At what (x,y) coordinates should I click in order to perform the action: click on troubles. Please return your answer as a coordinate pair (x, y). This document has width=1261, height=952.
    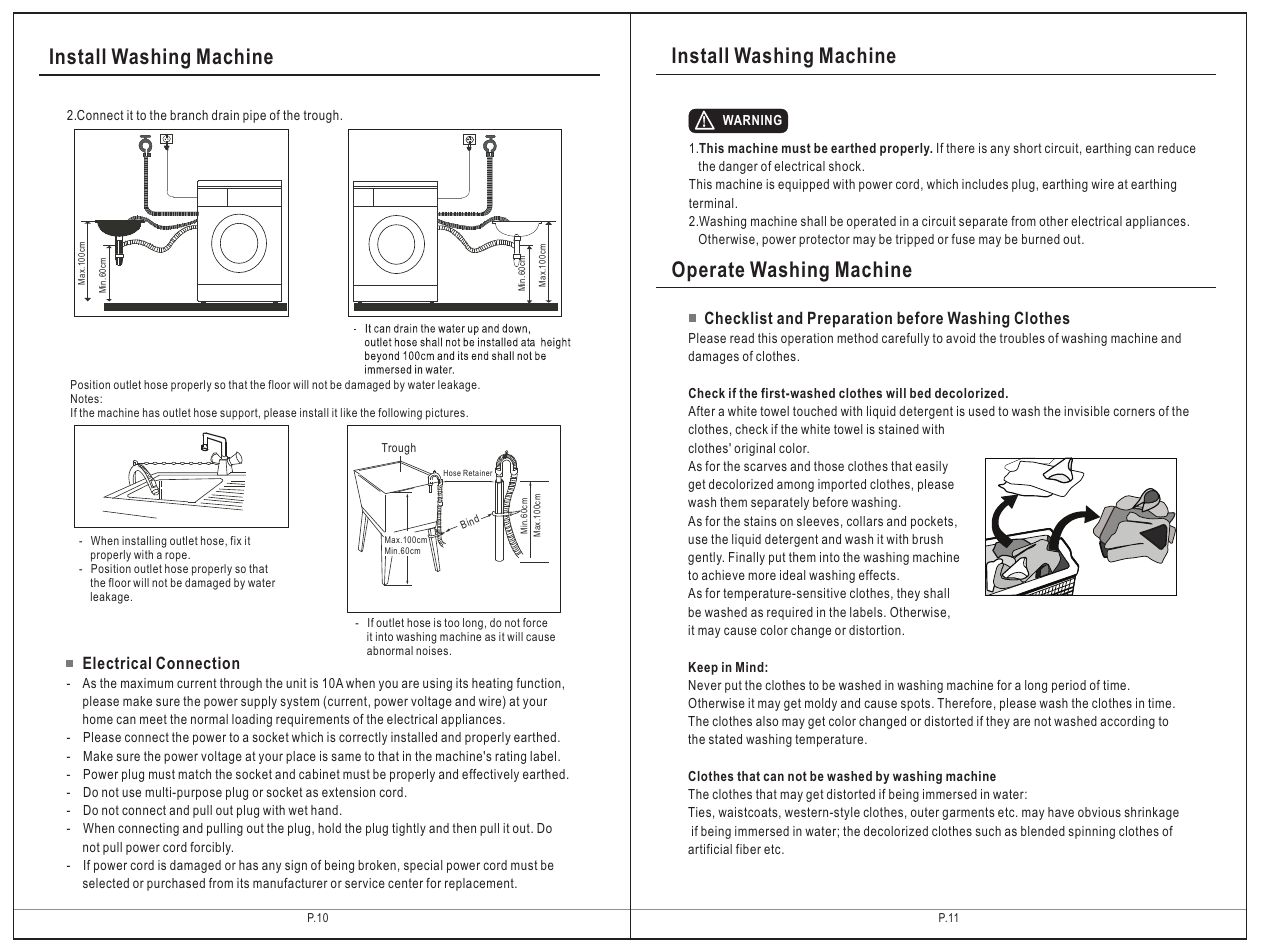
    Looking at the image, I should click on (1022, 338).
